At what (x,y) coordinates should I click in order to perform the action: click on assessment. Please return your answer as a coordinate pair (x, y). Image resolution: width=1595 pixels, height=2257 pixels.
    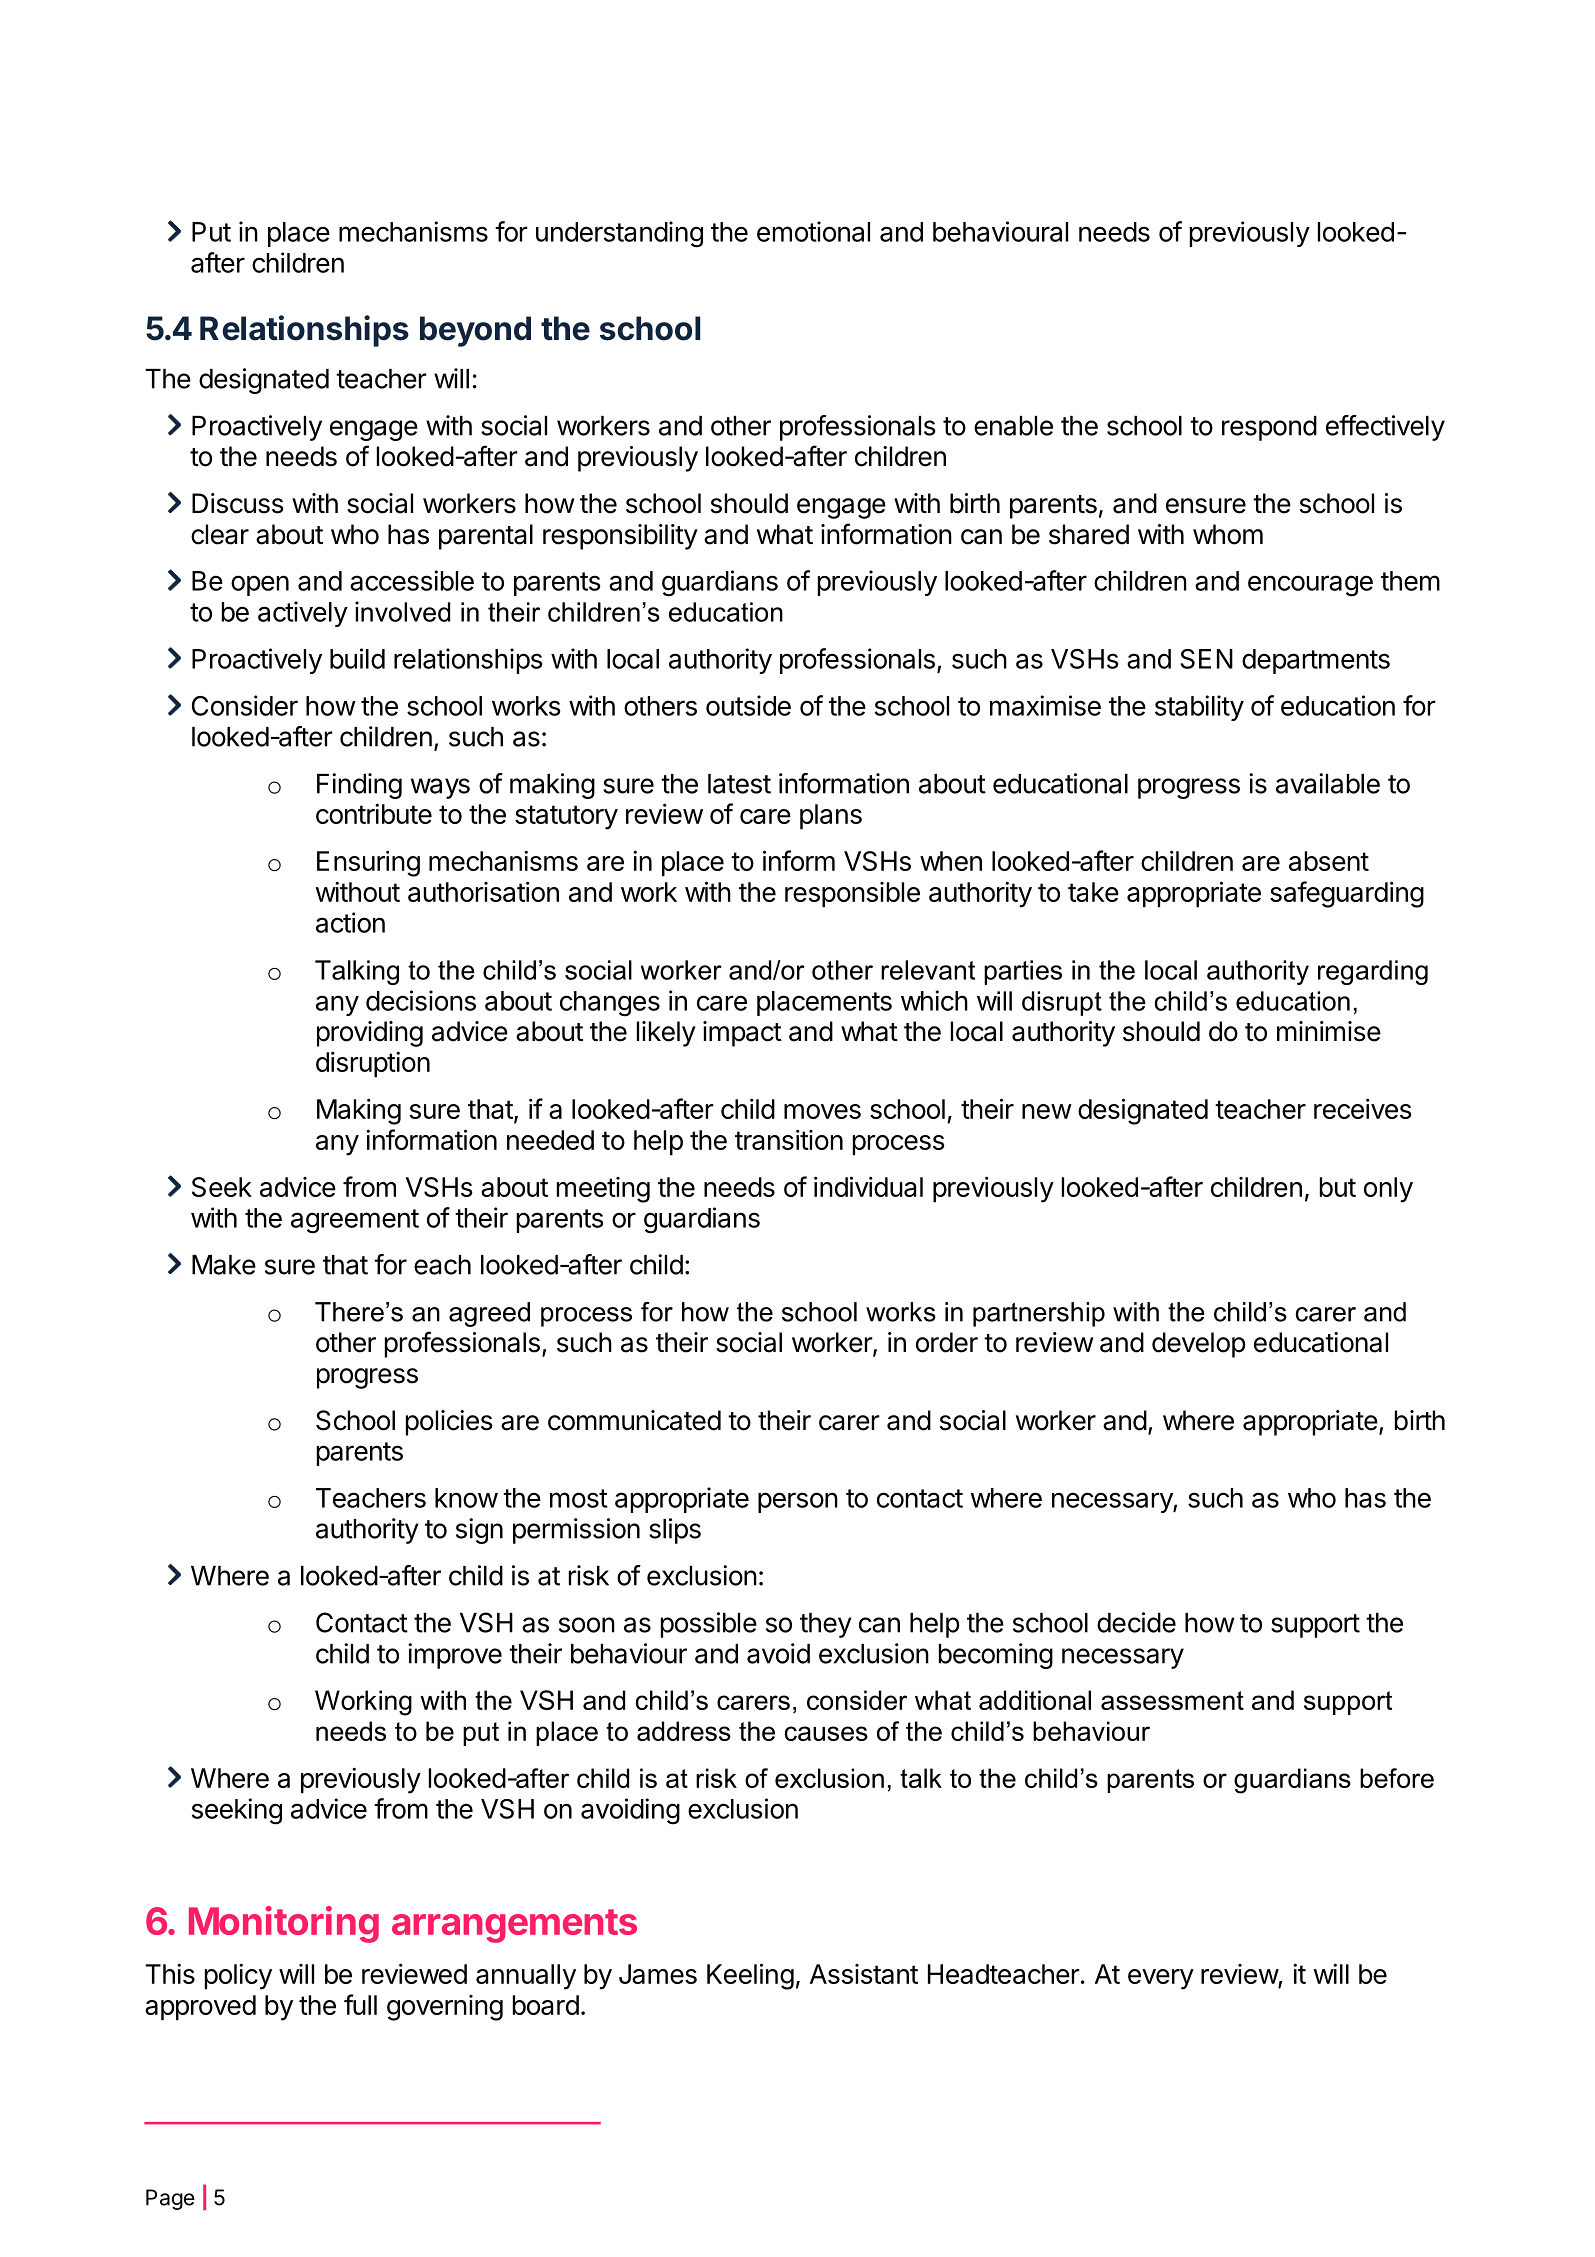
    Looking at the image, I should click on (1172, 1700).
